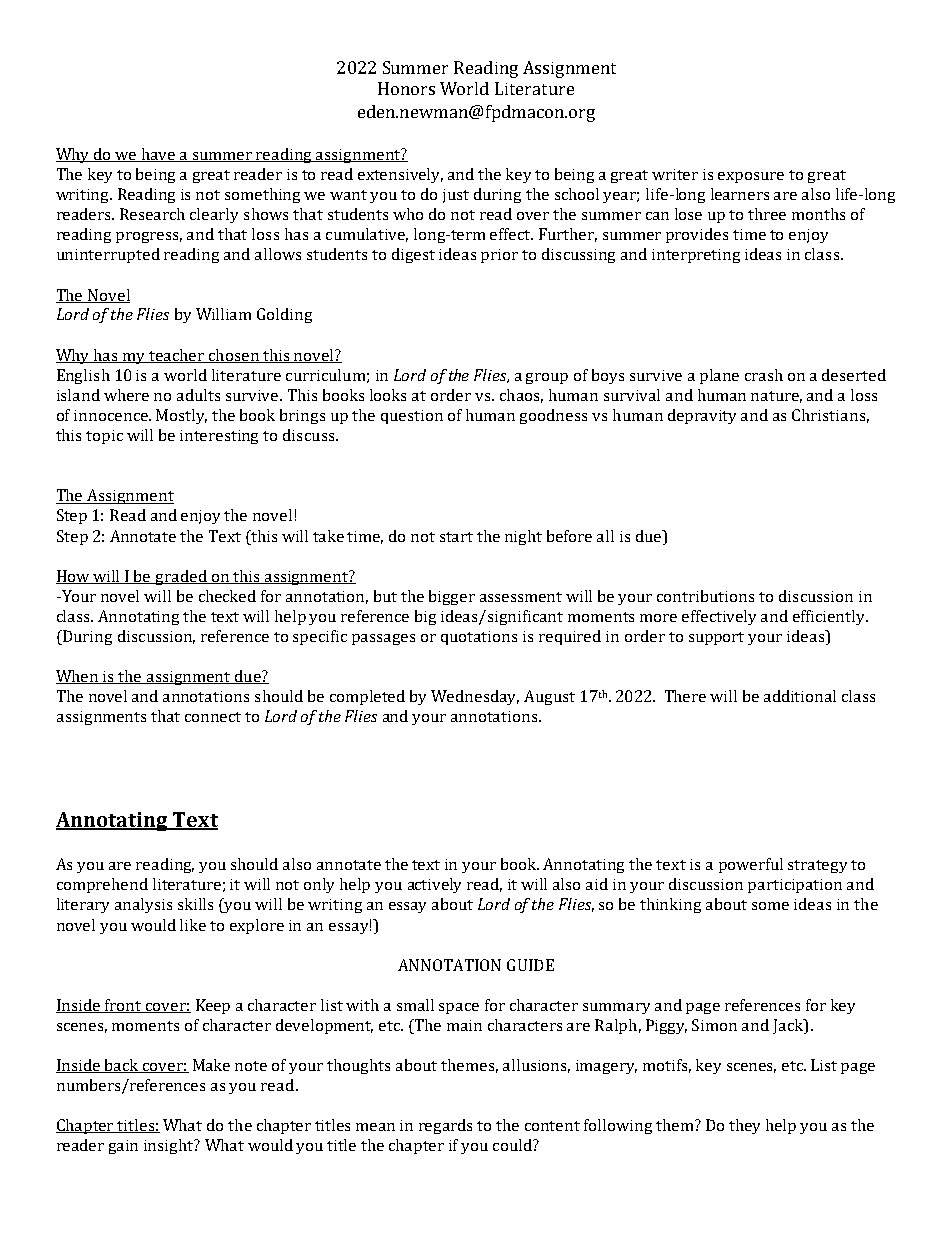 The height and width of the screenshot is (1233, 952). I want to click on have, so click(159, 155).
